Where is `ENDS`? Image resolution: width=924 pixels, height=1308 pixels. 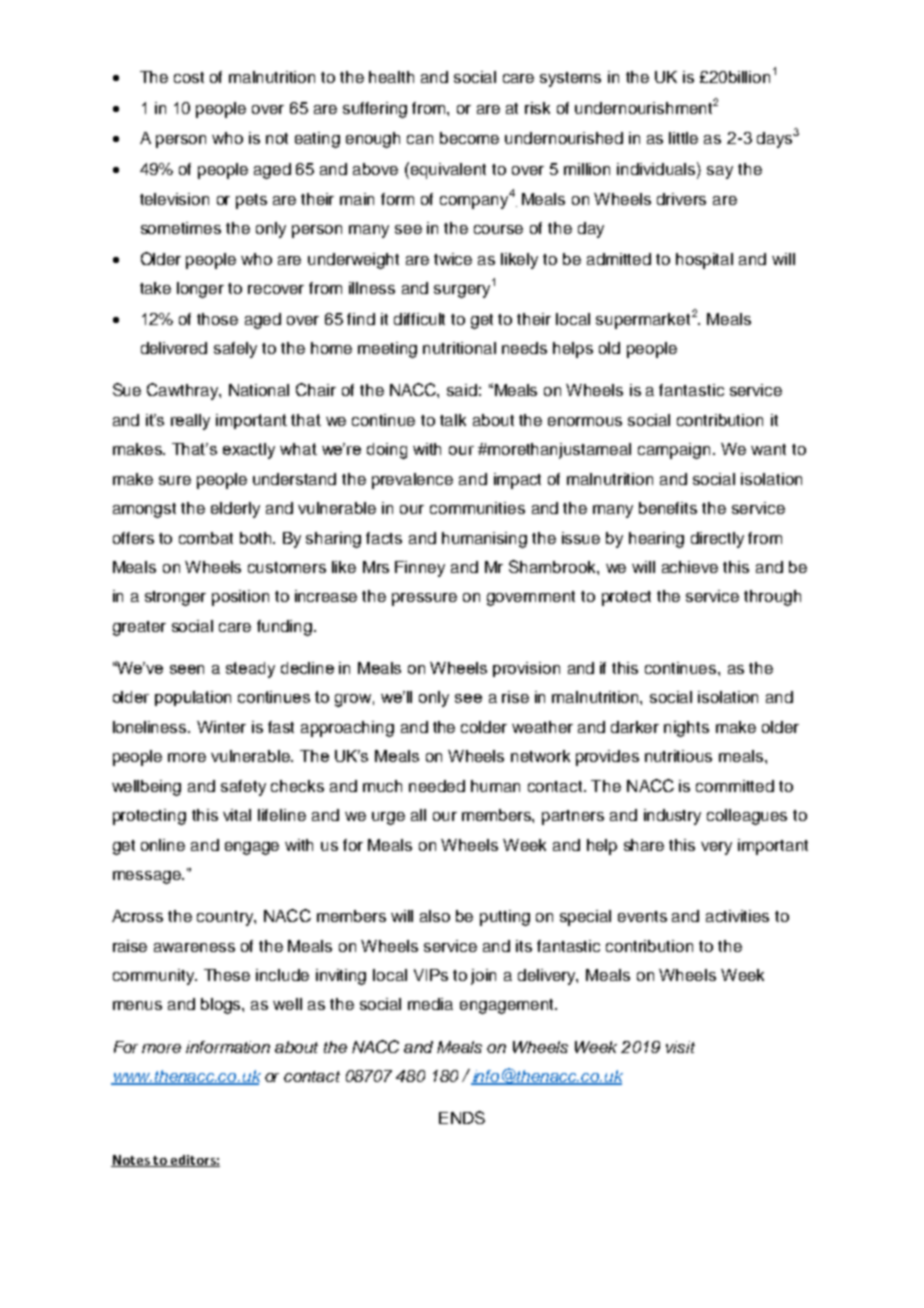 ENDS is located at coordinates (462, 1117).
